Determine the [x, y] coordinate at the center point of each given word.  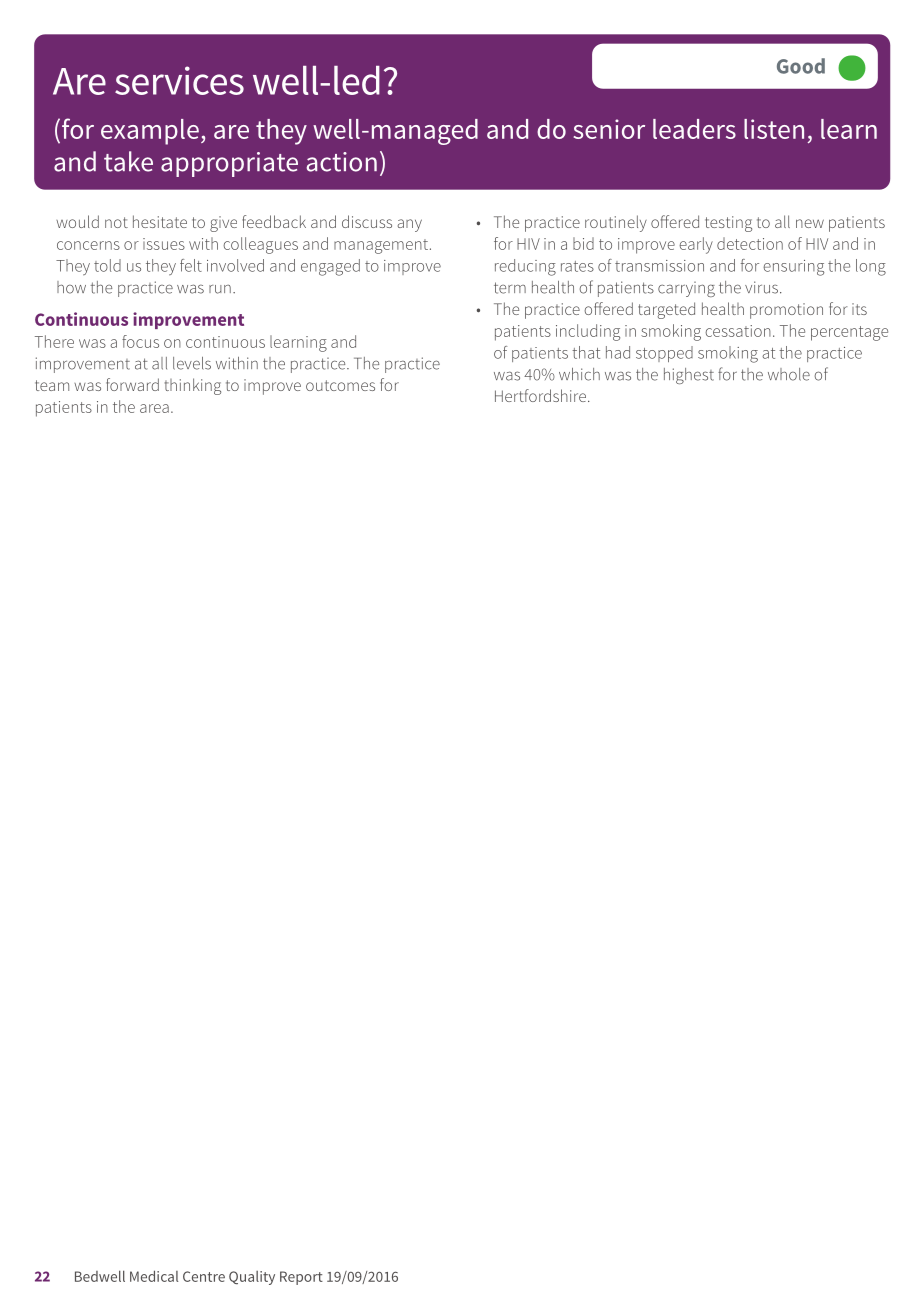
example [150, 132]
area [154, 408]
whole [789, 374]
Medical [154, 1276]
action [341, 162]
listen [774, 129]
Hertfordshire [540, 395]
